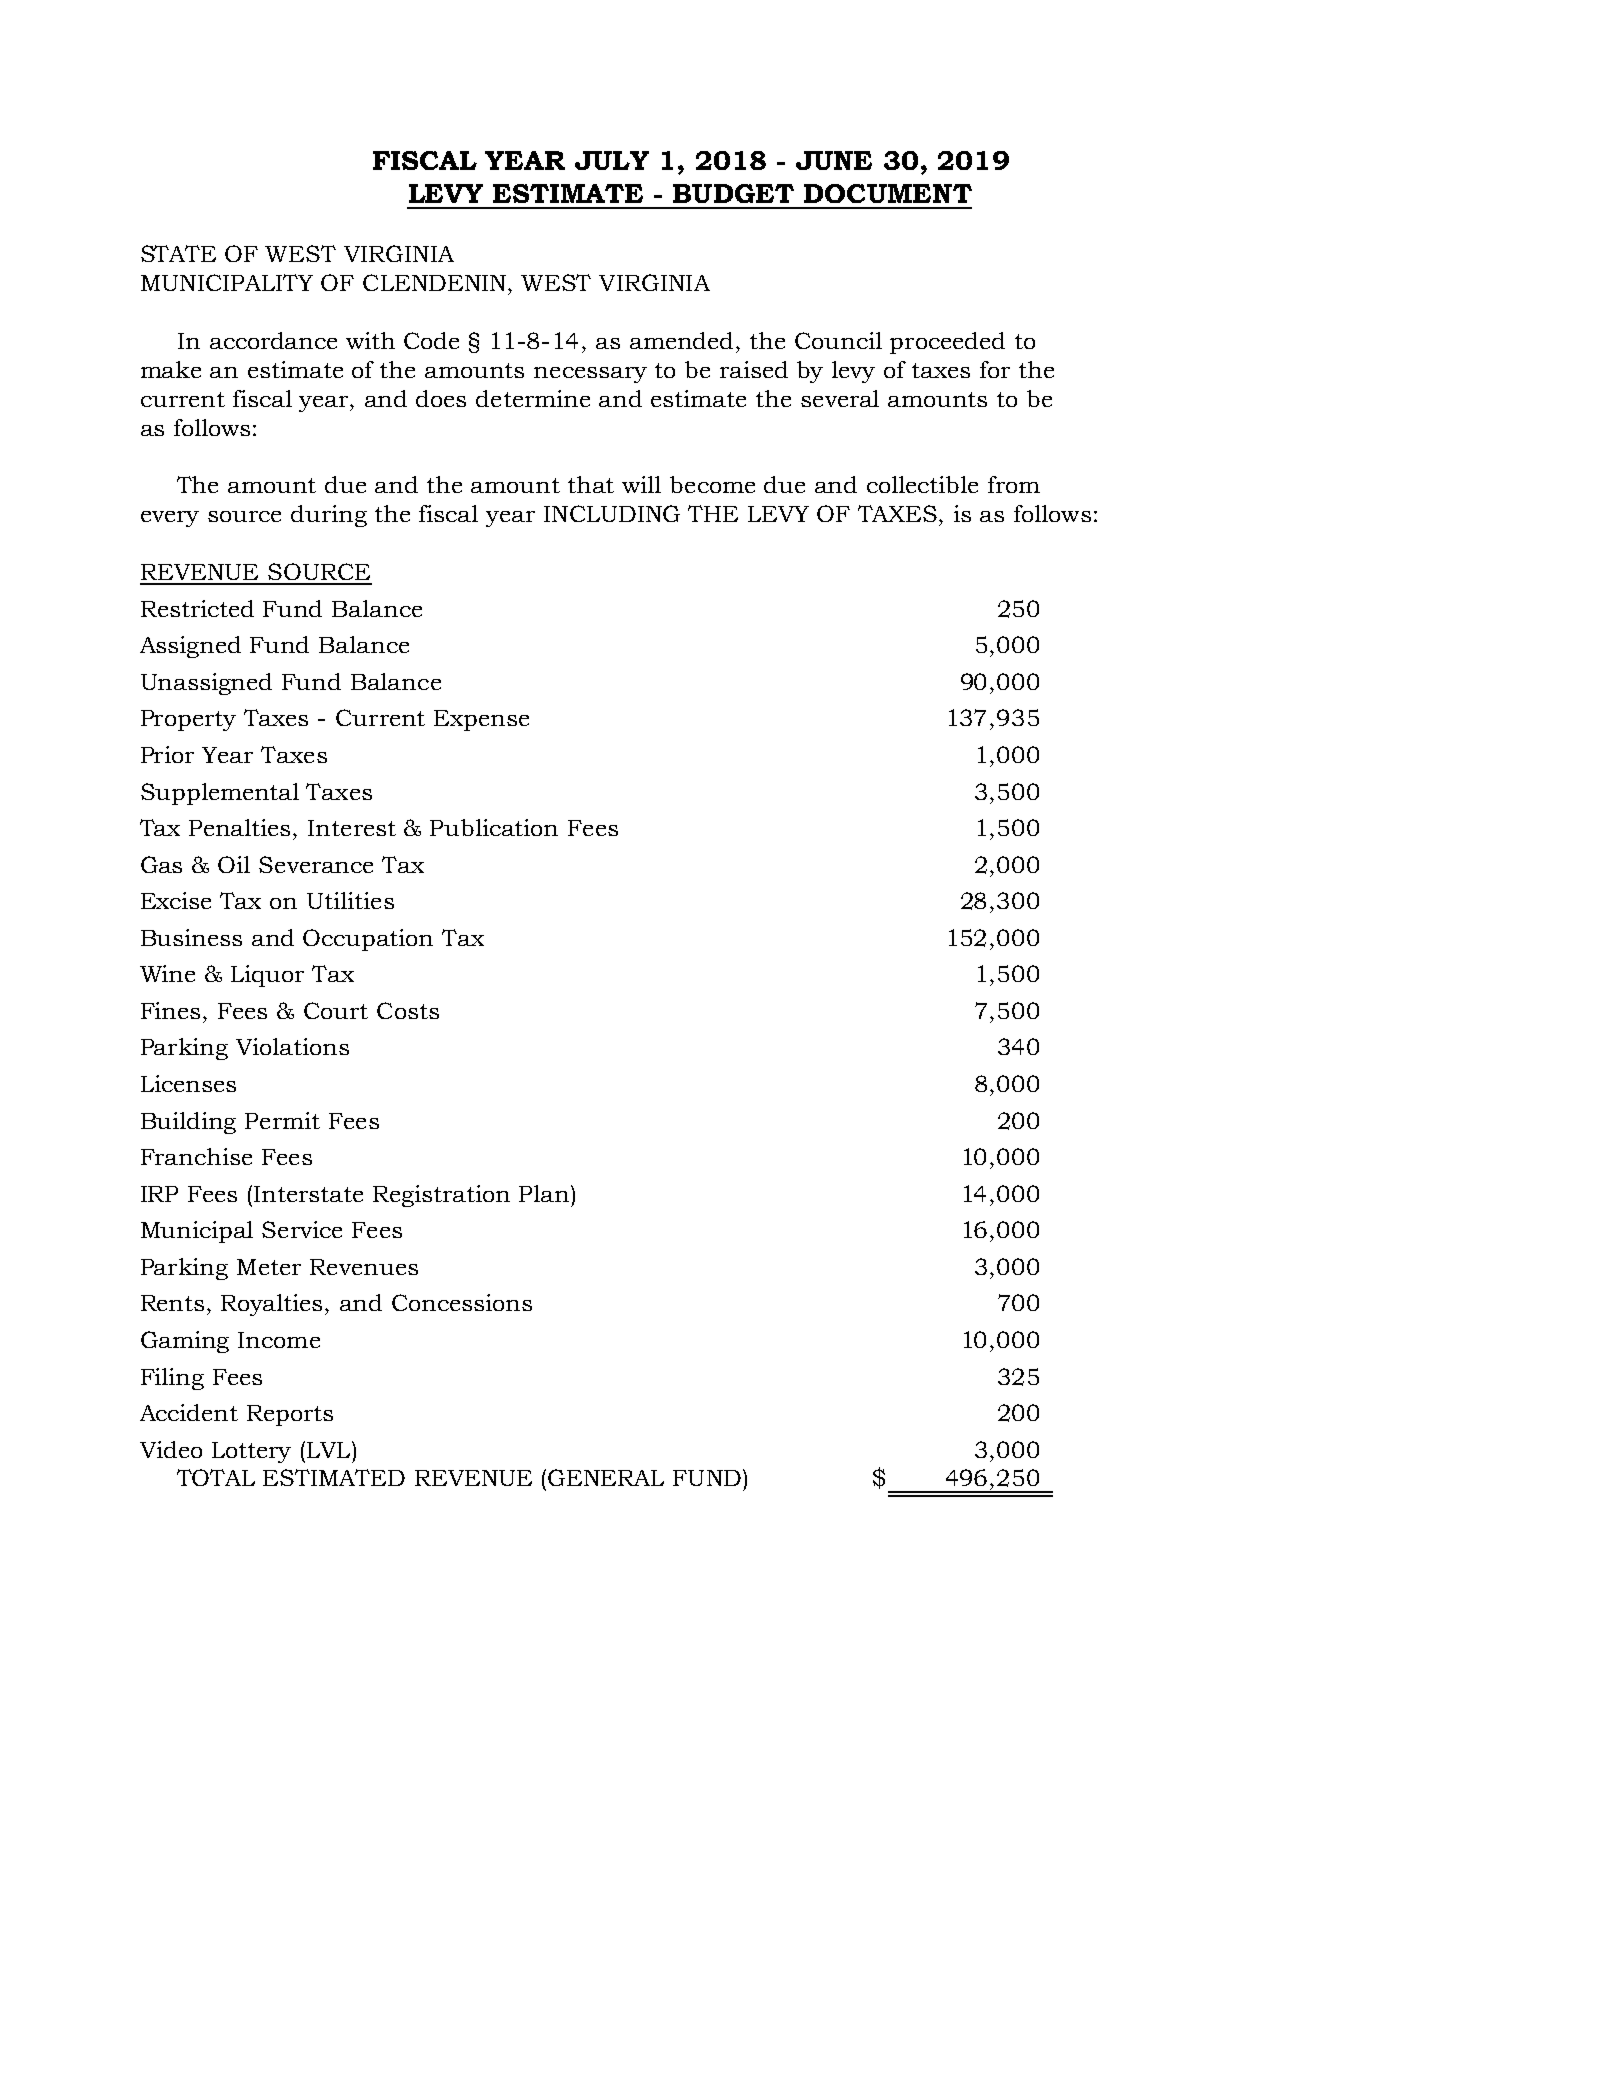 This screenshot has width=1621, height=2098. Describe the element at coordinates (612, 160) in the screenshot. I see `JULY` at that location.
